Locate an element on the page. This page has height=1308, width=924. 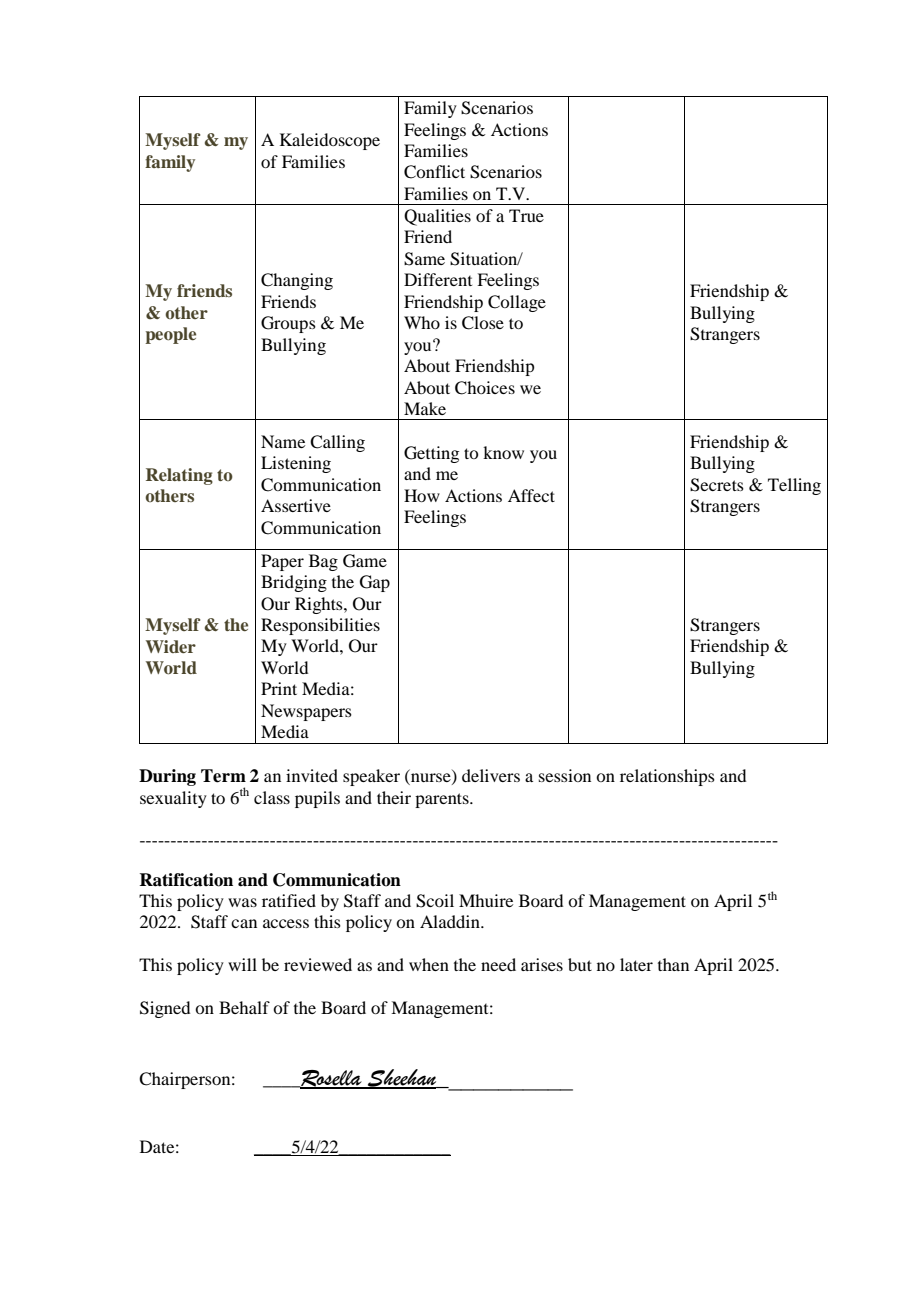
delivers is located at coordinates (491, 775).
